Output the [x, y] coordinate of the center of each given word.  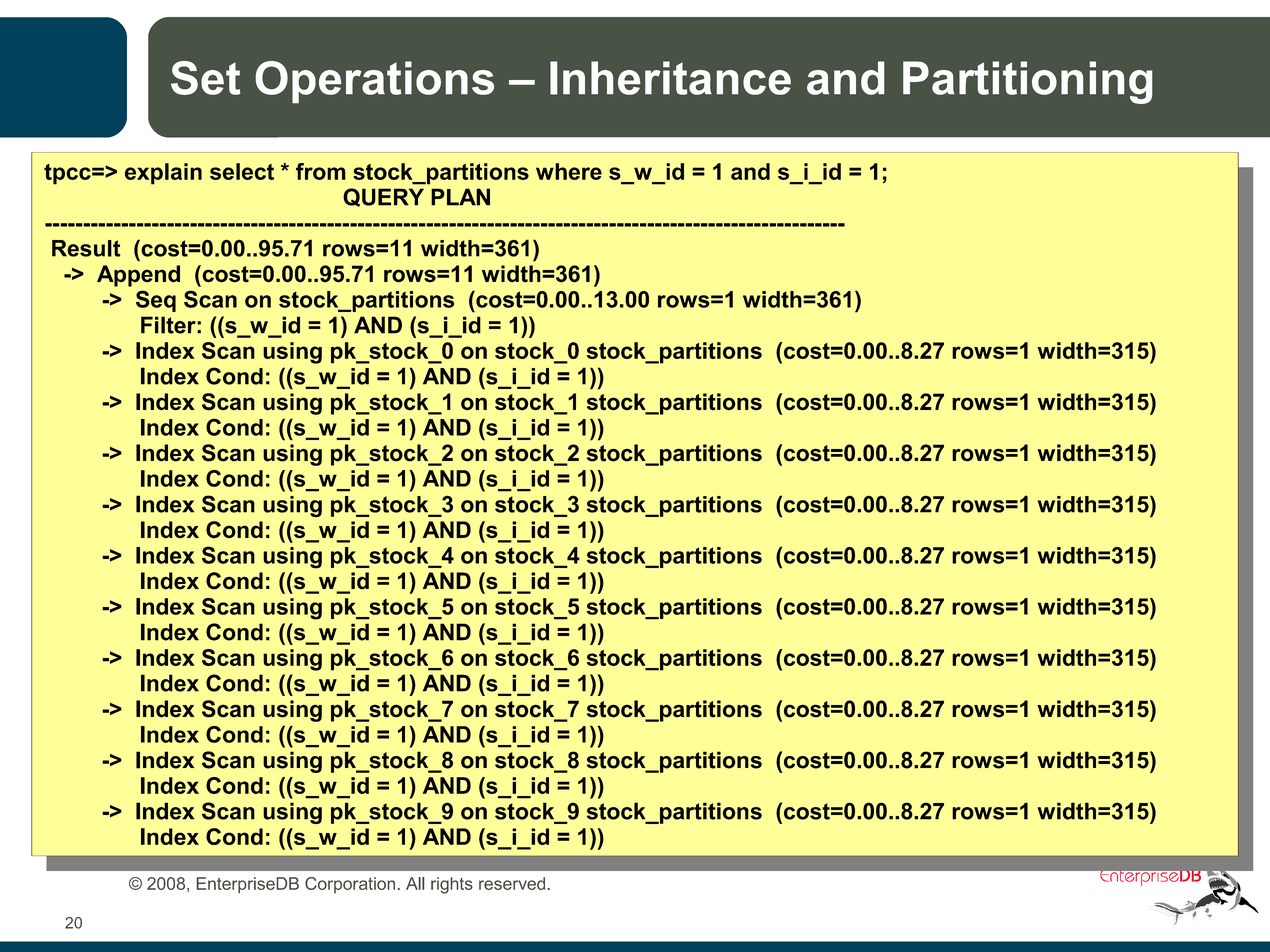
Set [205, 78]
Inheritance [670, 78]
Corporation [350, 885]
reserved [512, 883]
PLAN [460, 197]
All [415, 883]
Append [138, 276]
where [569, 171]
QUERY [383, 197]
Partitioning [1028, 82]
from [321, 171]
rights [452, 885]
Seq [156, 301]
